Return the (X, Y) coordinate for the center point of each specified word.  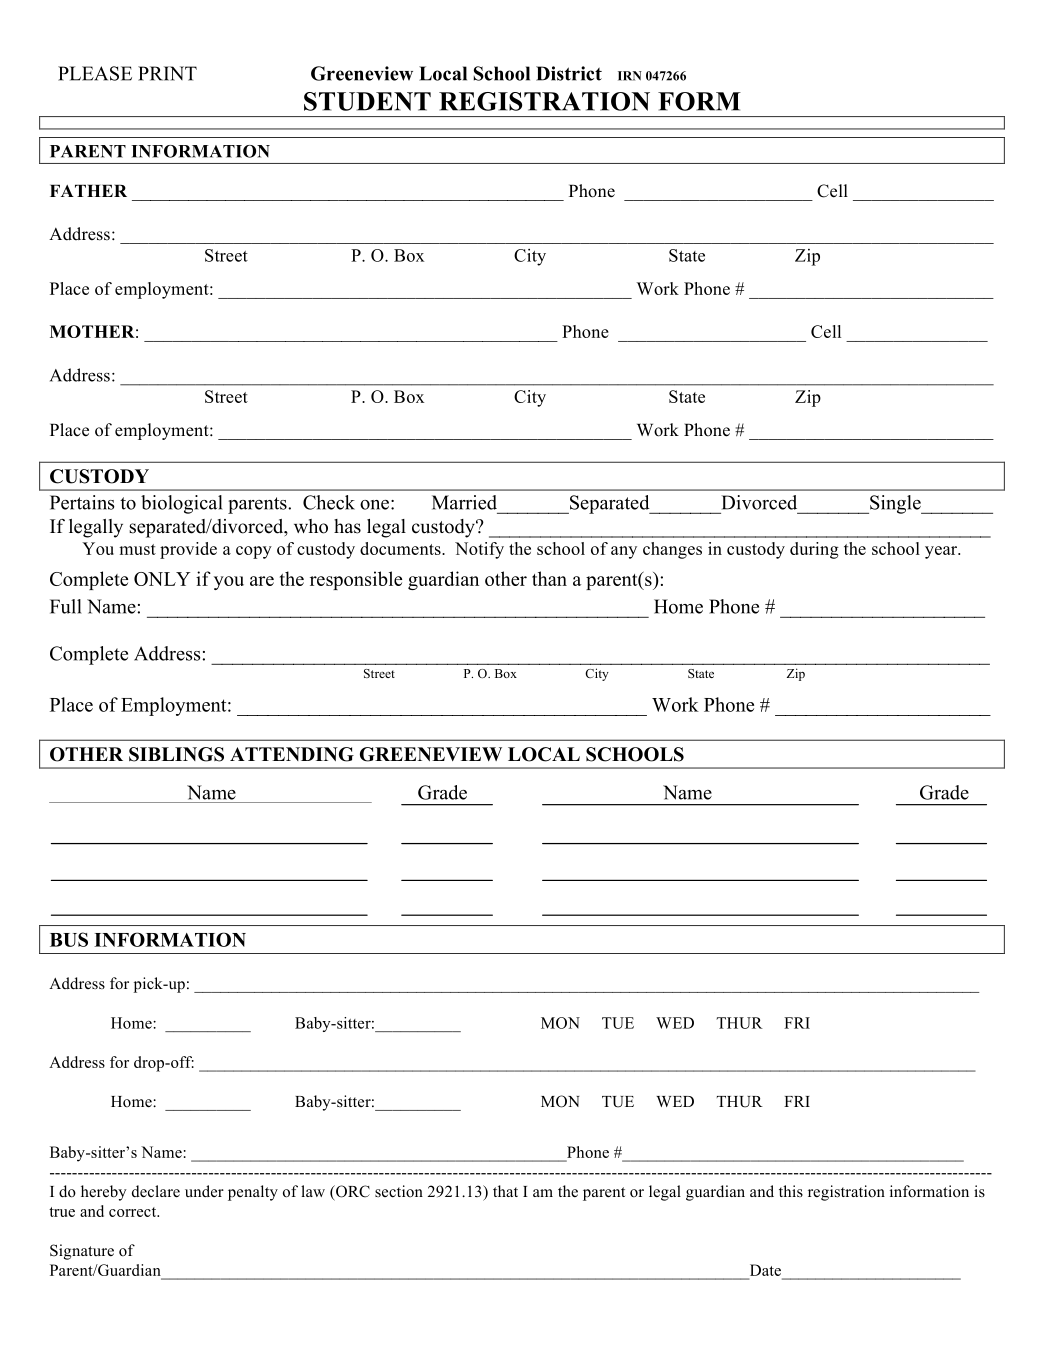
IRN (630, 76)
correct (134, 1212)
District (569, 73)
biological (182, 504)
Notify (479, 550)
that (505, 1191)
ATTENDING (292, 754)
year (942, 552)
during (814, 550)
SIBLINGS (176, 754)
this (791, 1191)
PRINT (167, 73)
